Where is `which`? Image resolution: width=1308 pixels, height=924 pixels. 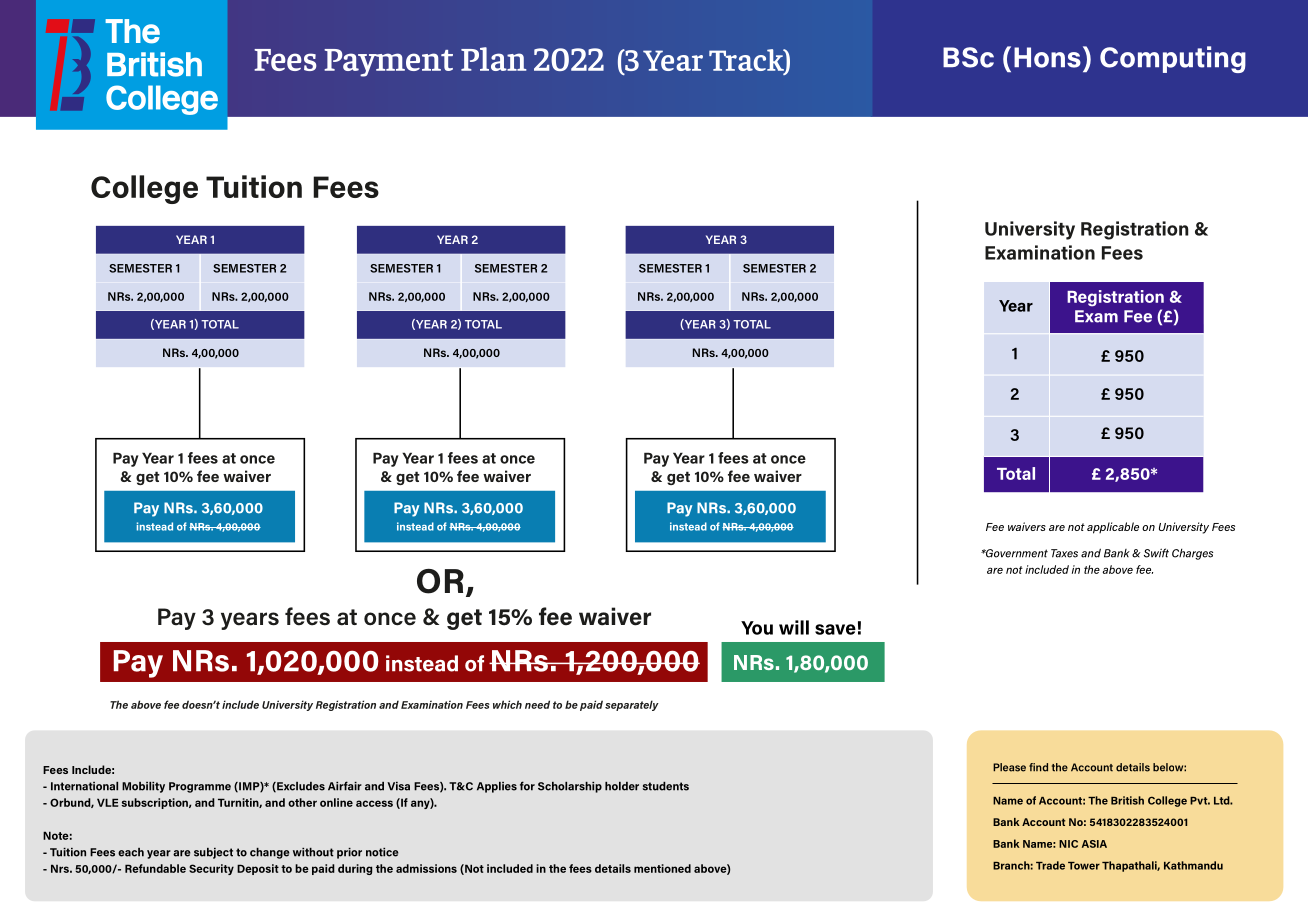
which is located at coordinates (507, 704).
